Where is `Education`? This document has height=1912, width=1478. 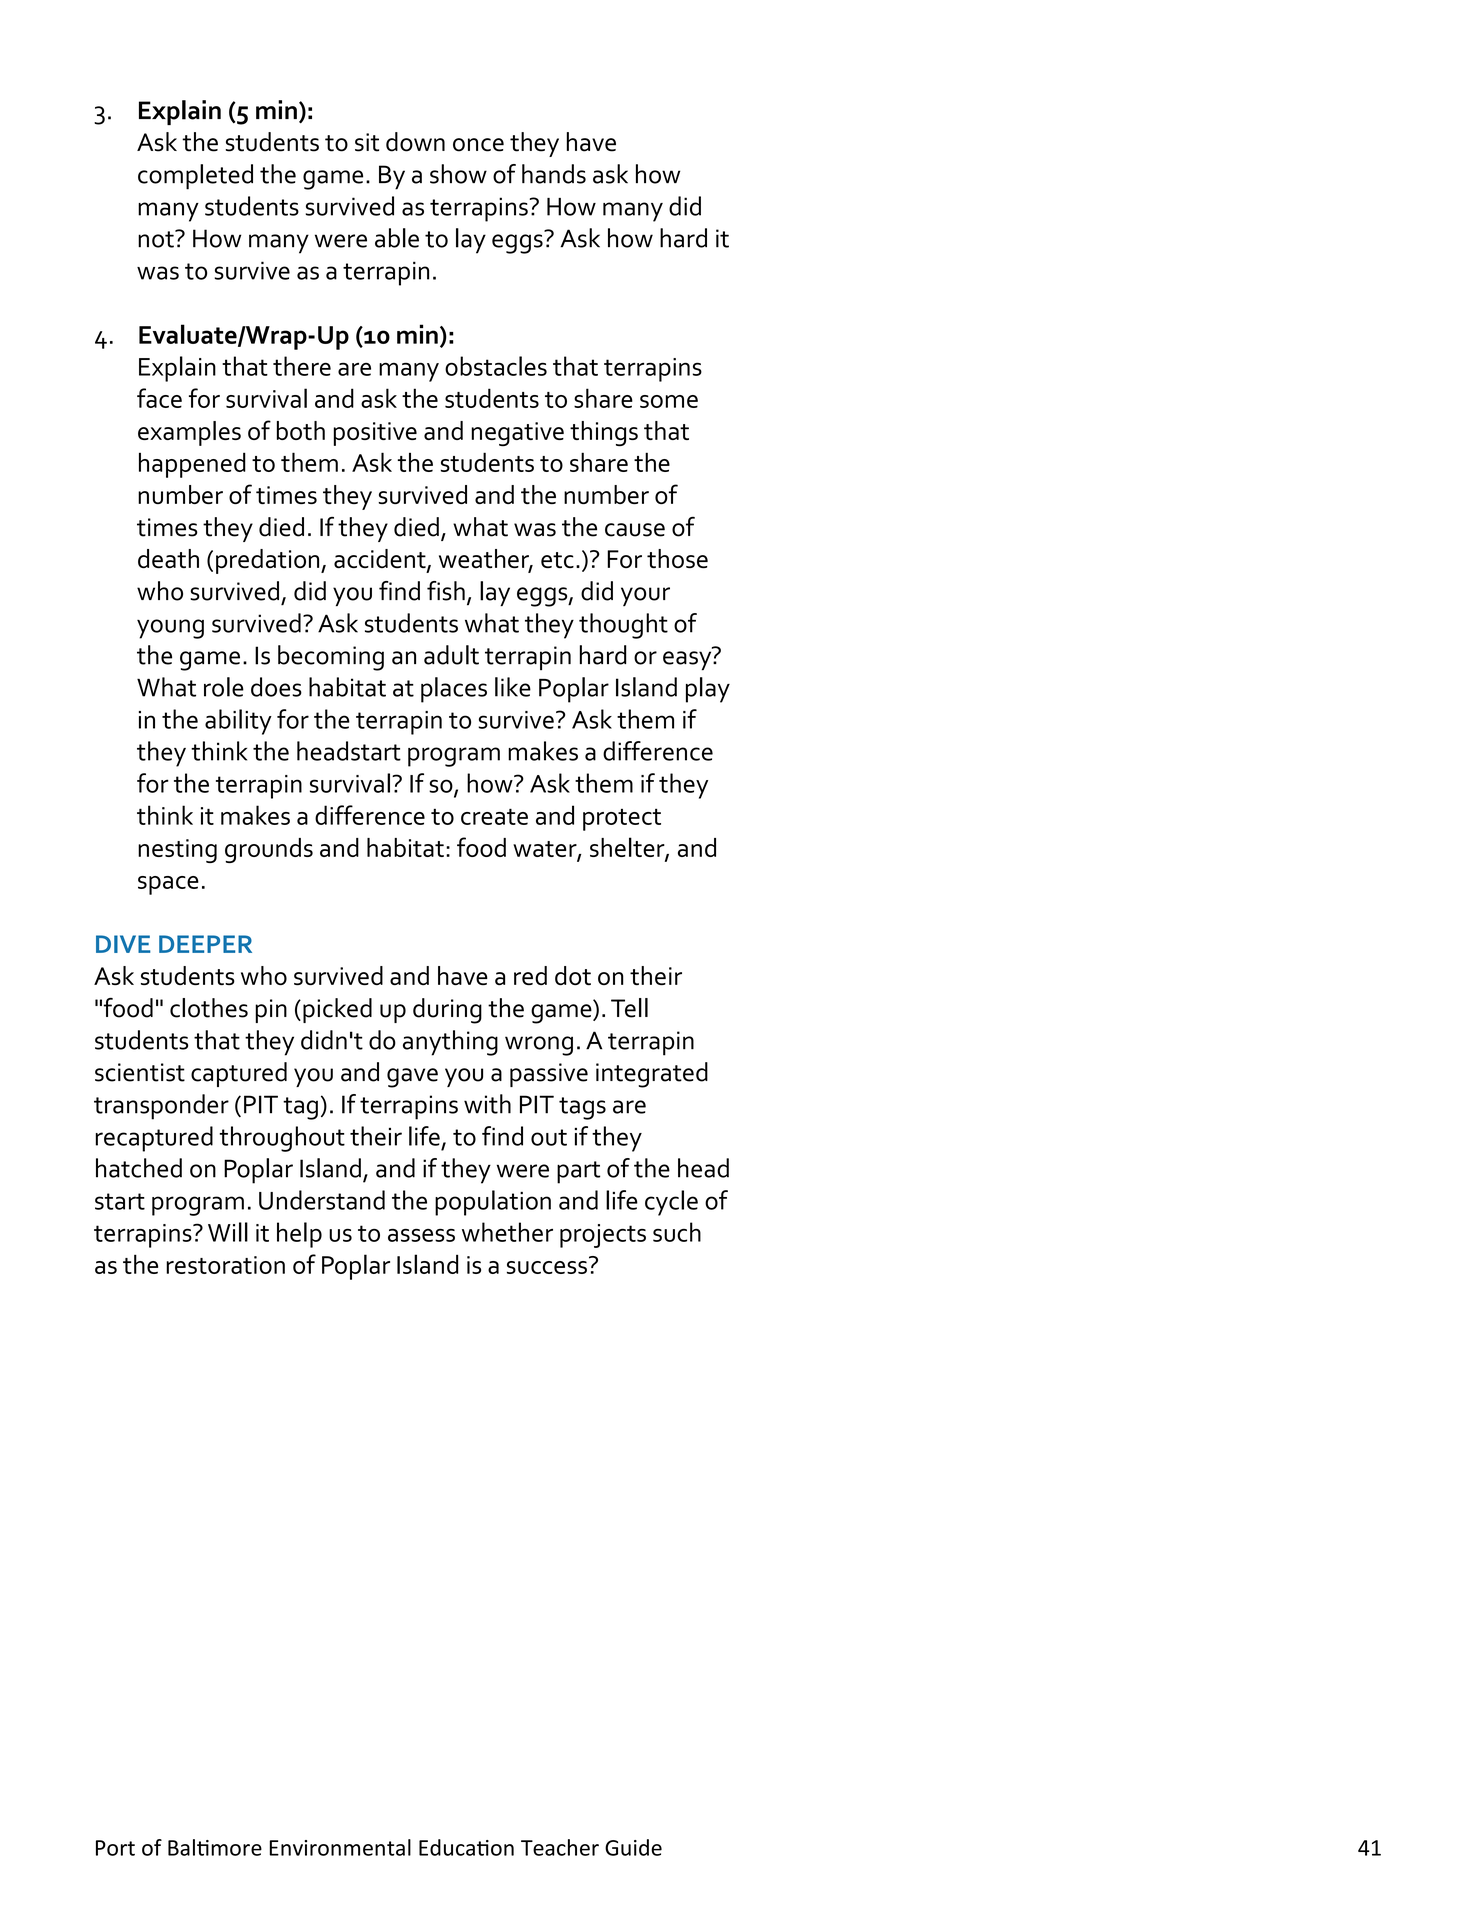 Education is located at coordinates (466, 1847).
